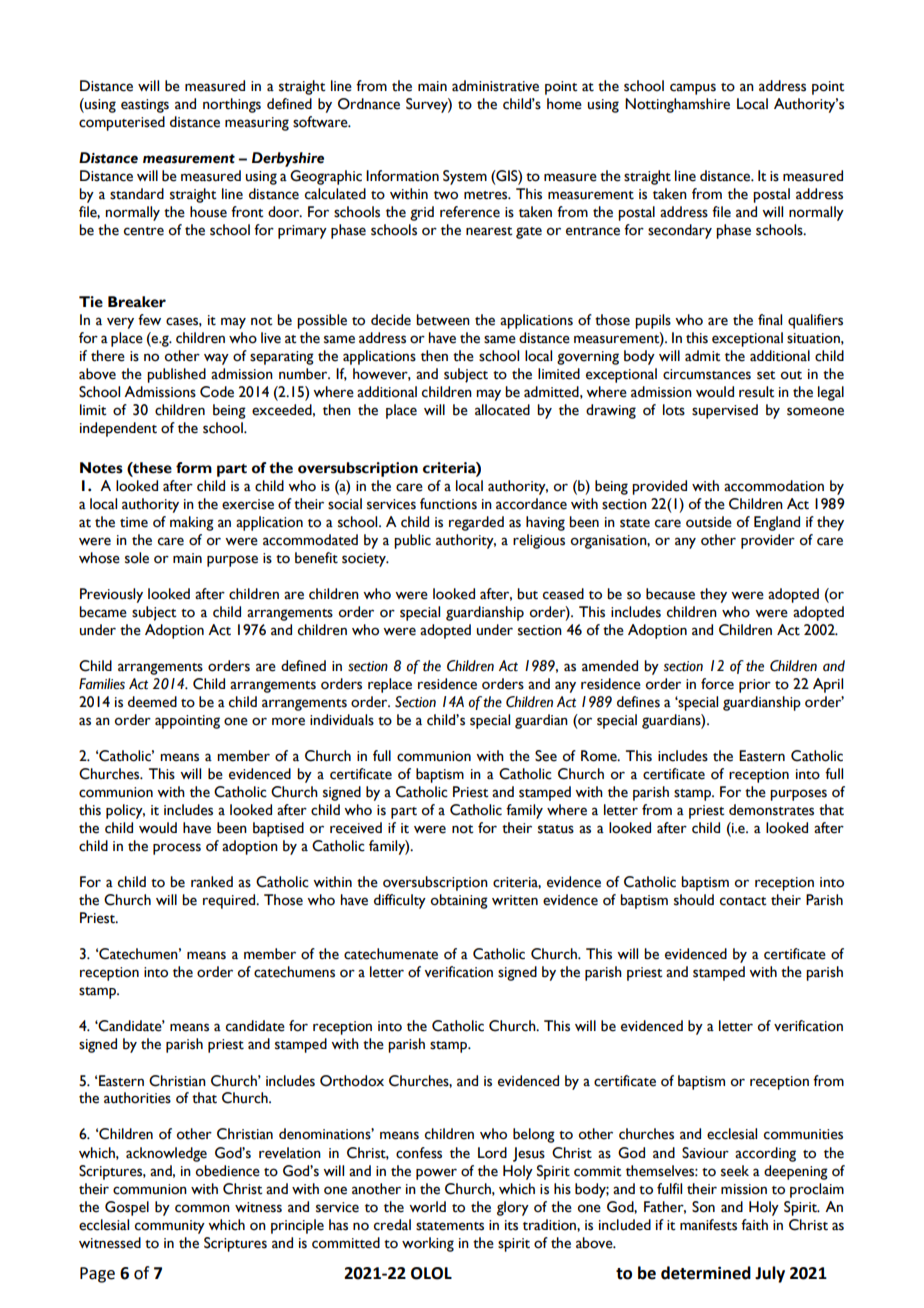  Describe the element at coordinates (122, 123) in the document. I see `computerised` at that location.
